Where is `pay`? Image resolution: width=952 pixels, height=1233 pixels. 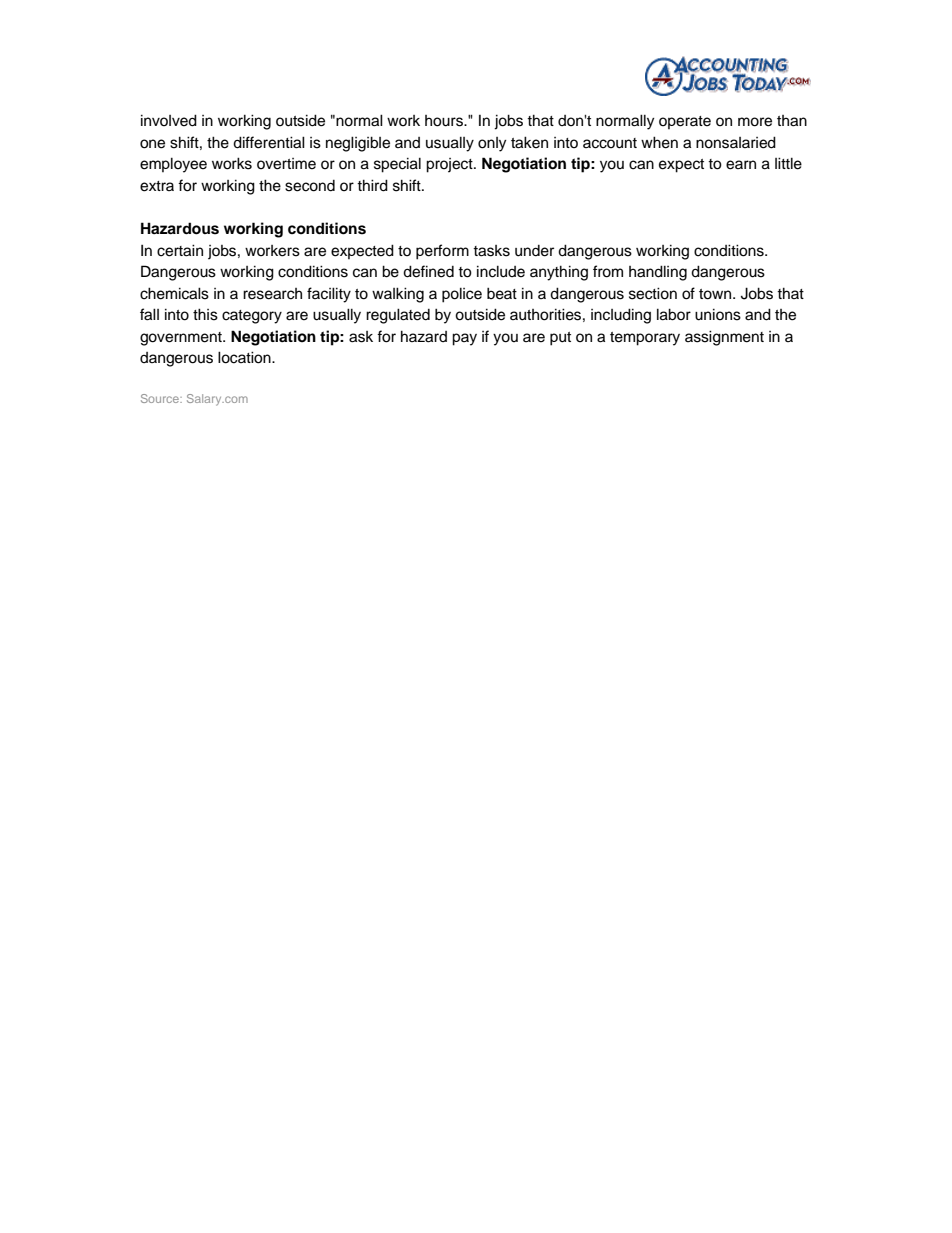 pay is located at coordinates (464, 339).
